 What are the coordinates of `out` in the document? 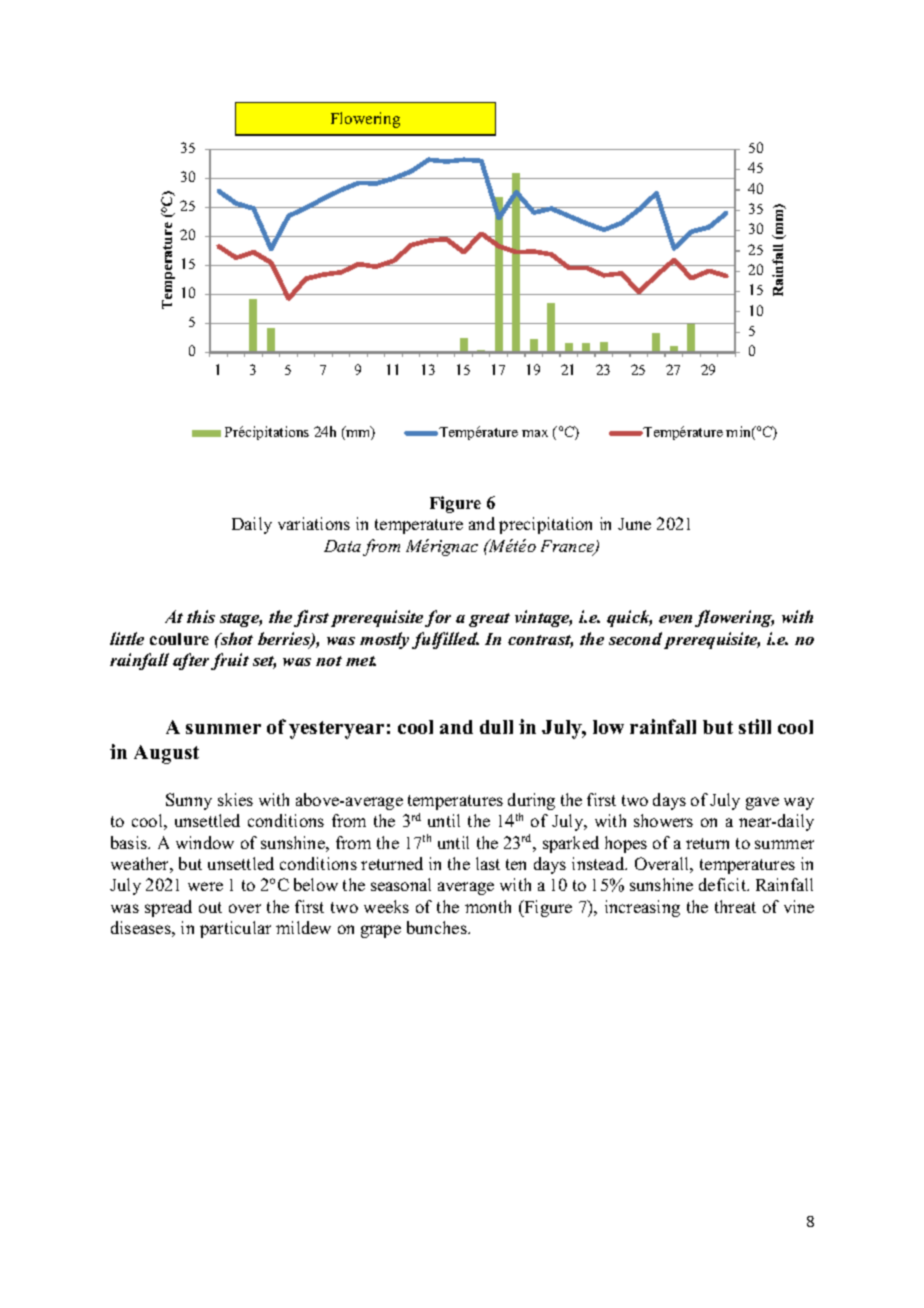 It's located at (210, 907).
